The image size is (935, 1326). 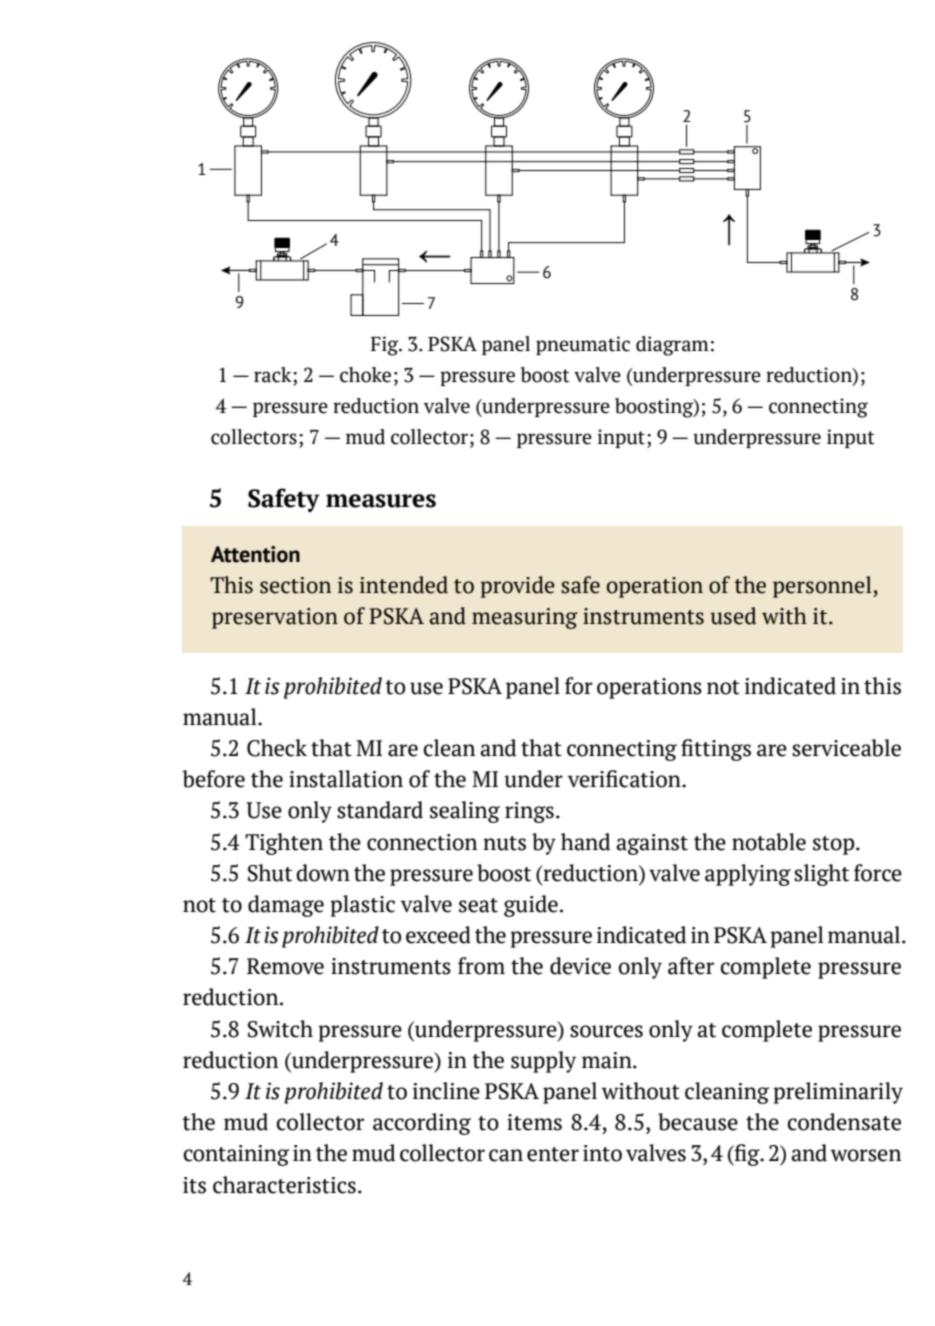 I want to click on enter, so click(x=553, y=1154).
